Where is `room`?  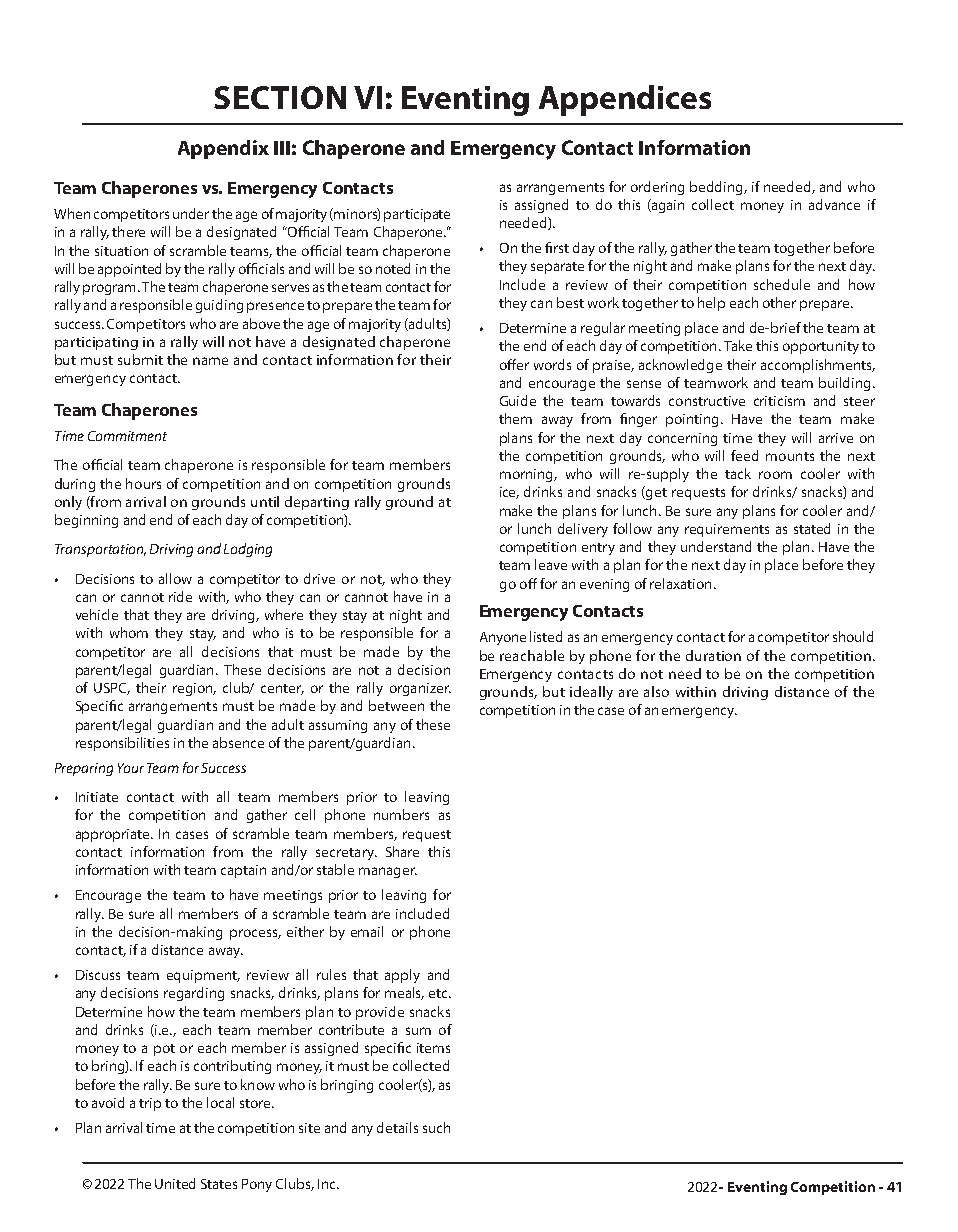 room is located at coordinates (775, 475).
